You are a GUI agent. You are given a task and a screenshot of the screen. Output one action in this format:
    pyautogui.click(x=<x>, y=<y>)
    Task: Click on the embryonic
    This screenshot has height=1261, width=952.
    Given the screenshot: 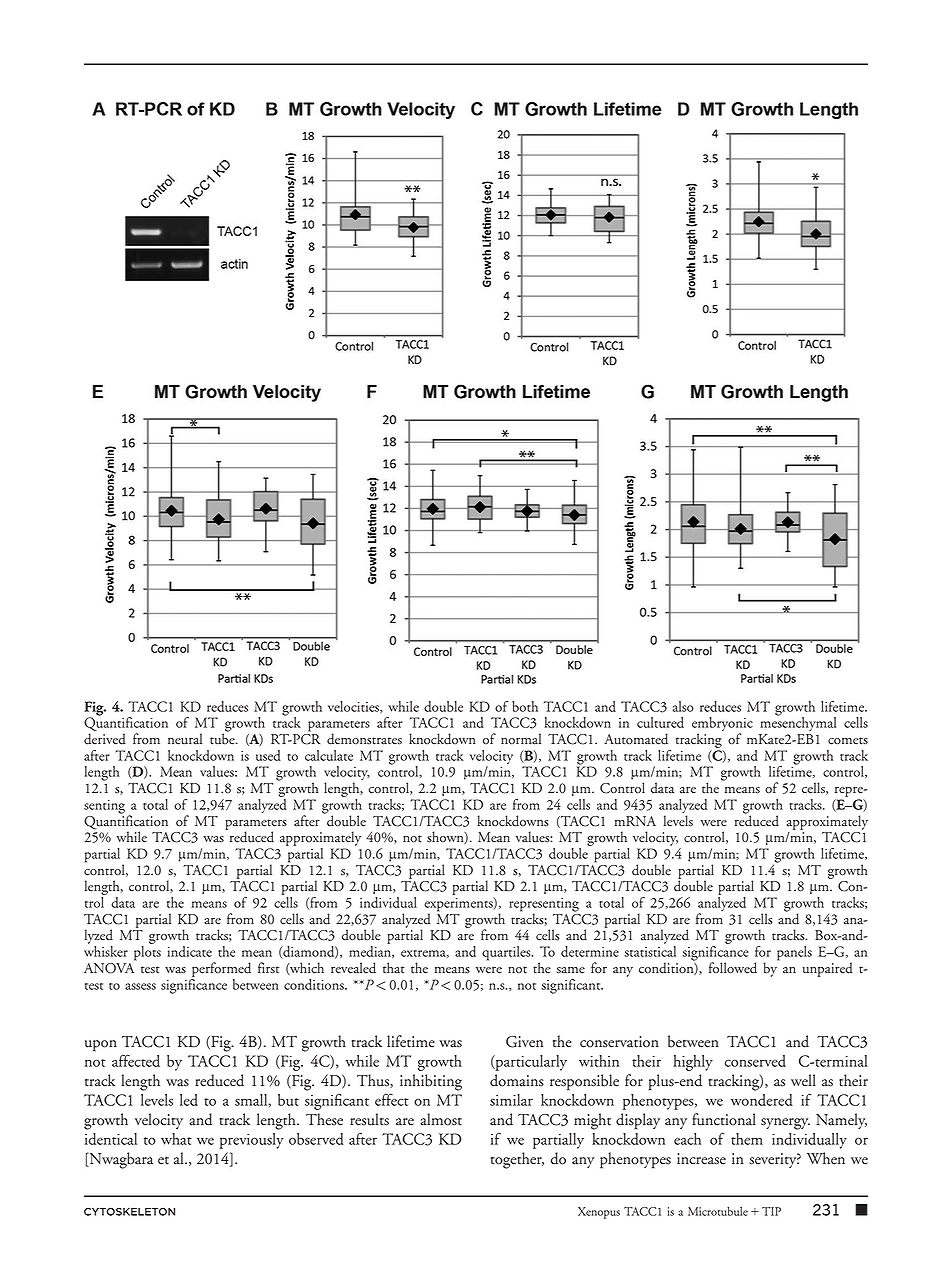 What is the action you would take?
    pyautogui.click(x=722, y=725)
